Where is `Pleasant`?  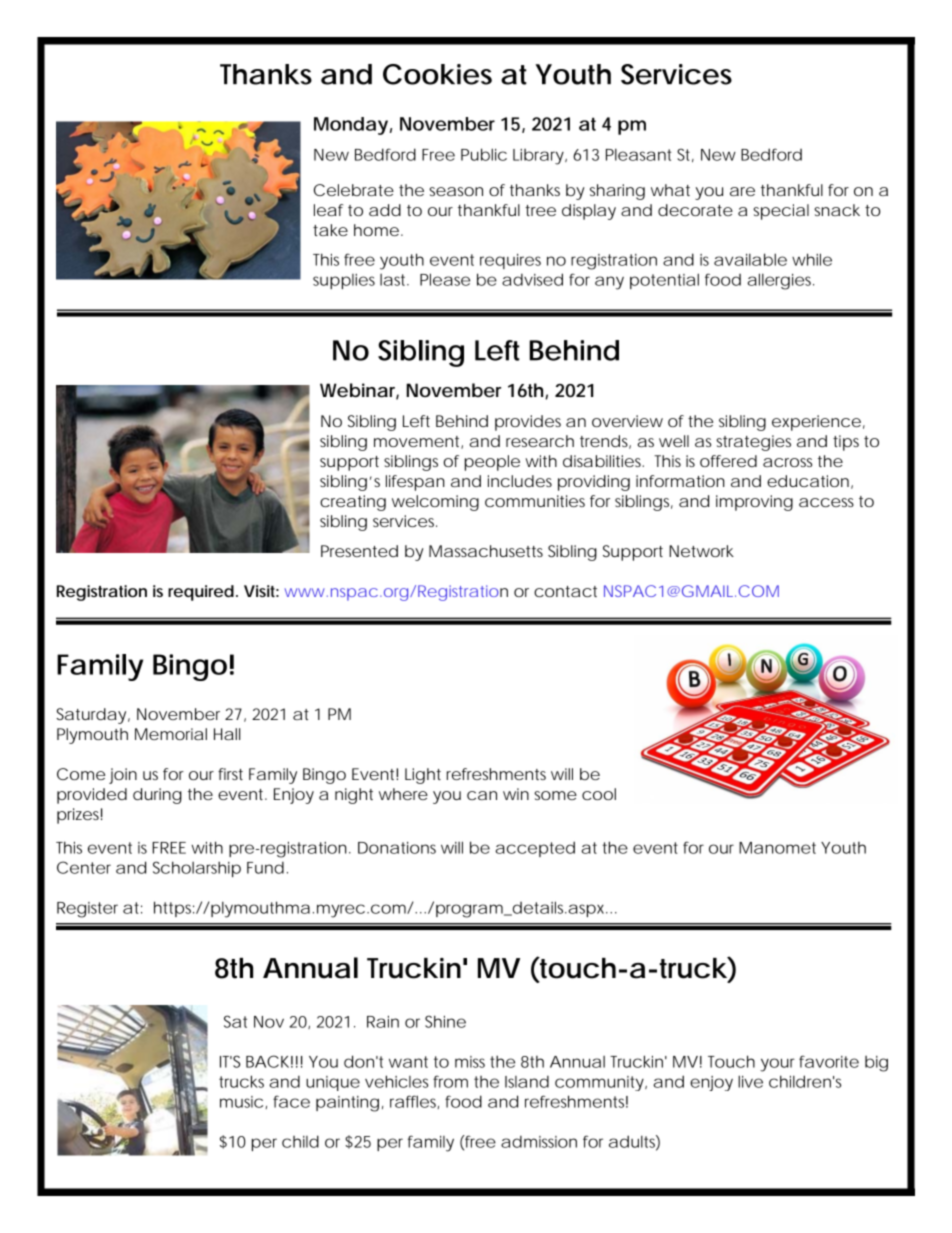 Pleasant is located at coordinates (639, 154).
